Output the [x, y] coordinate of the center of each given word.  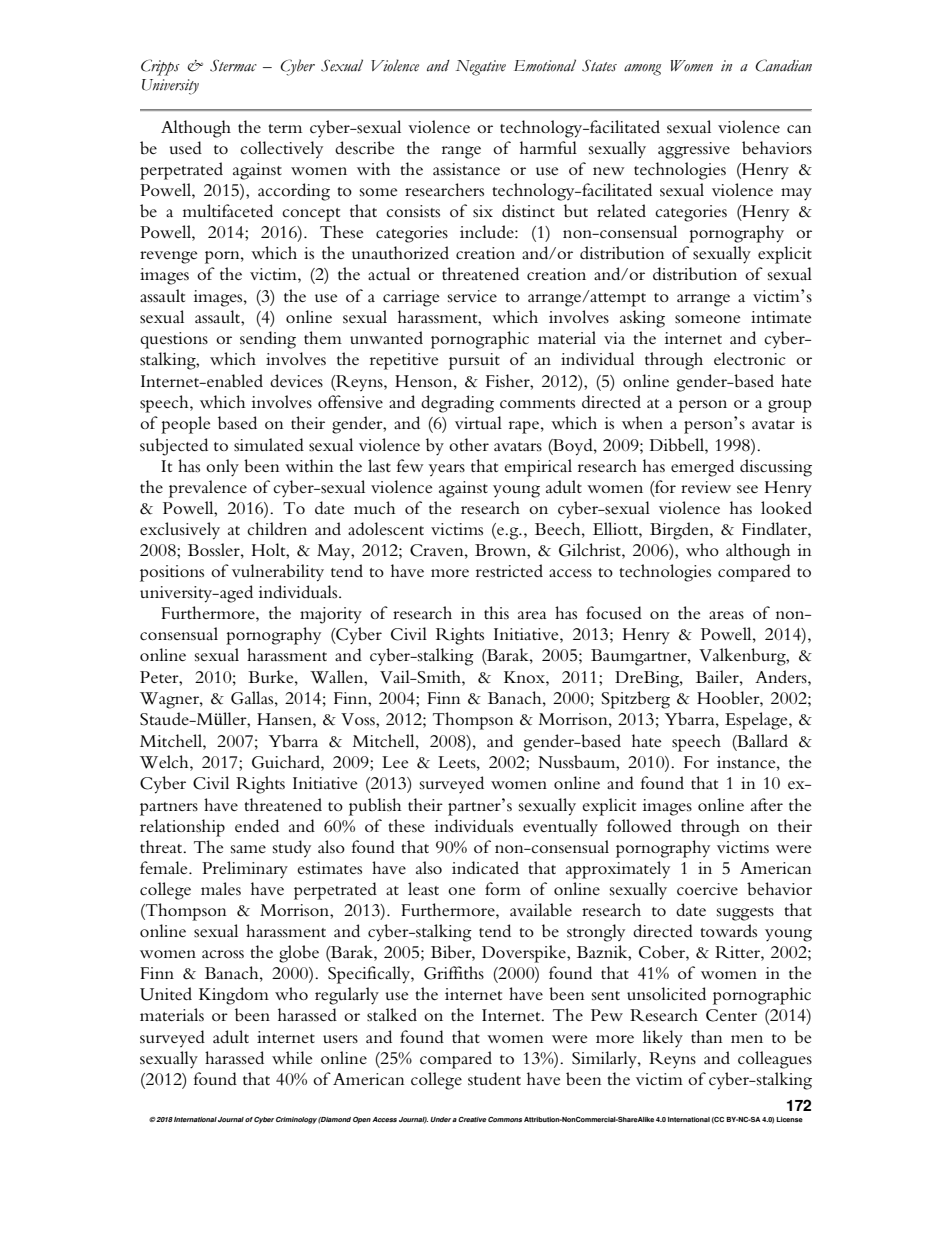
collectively [281, 149]
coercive [707, 889]
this [496, 613]
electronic [750, 358]
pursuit [474, 361]
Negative [481, 68]
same [248, 849]
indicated [485, 868]
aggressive [694, 150]
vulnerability [278, 573]
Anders [782, 676]
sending [268, 340]
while [292, 1057]
